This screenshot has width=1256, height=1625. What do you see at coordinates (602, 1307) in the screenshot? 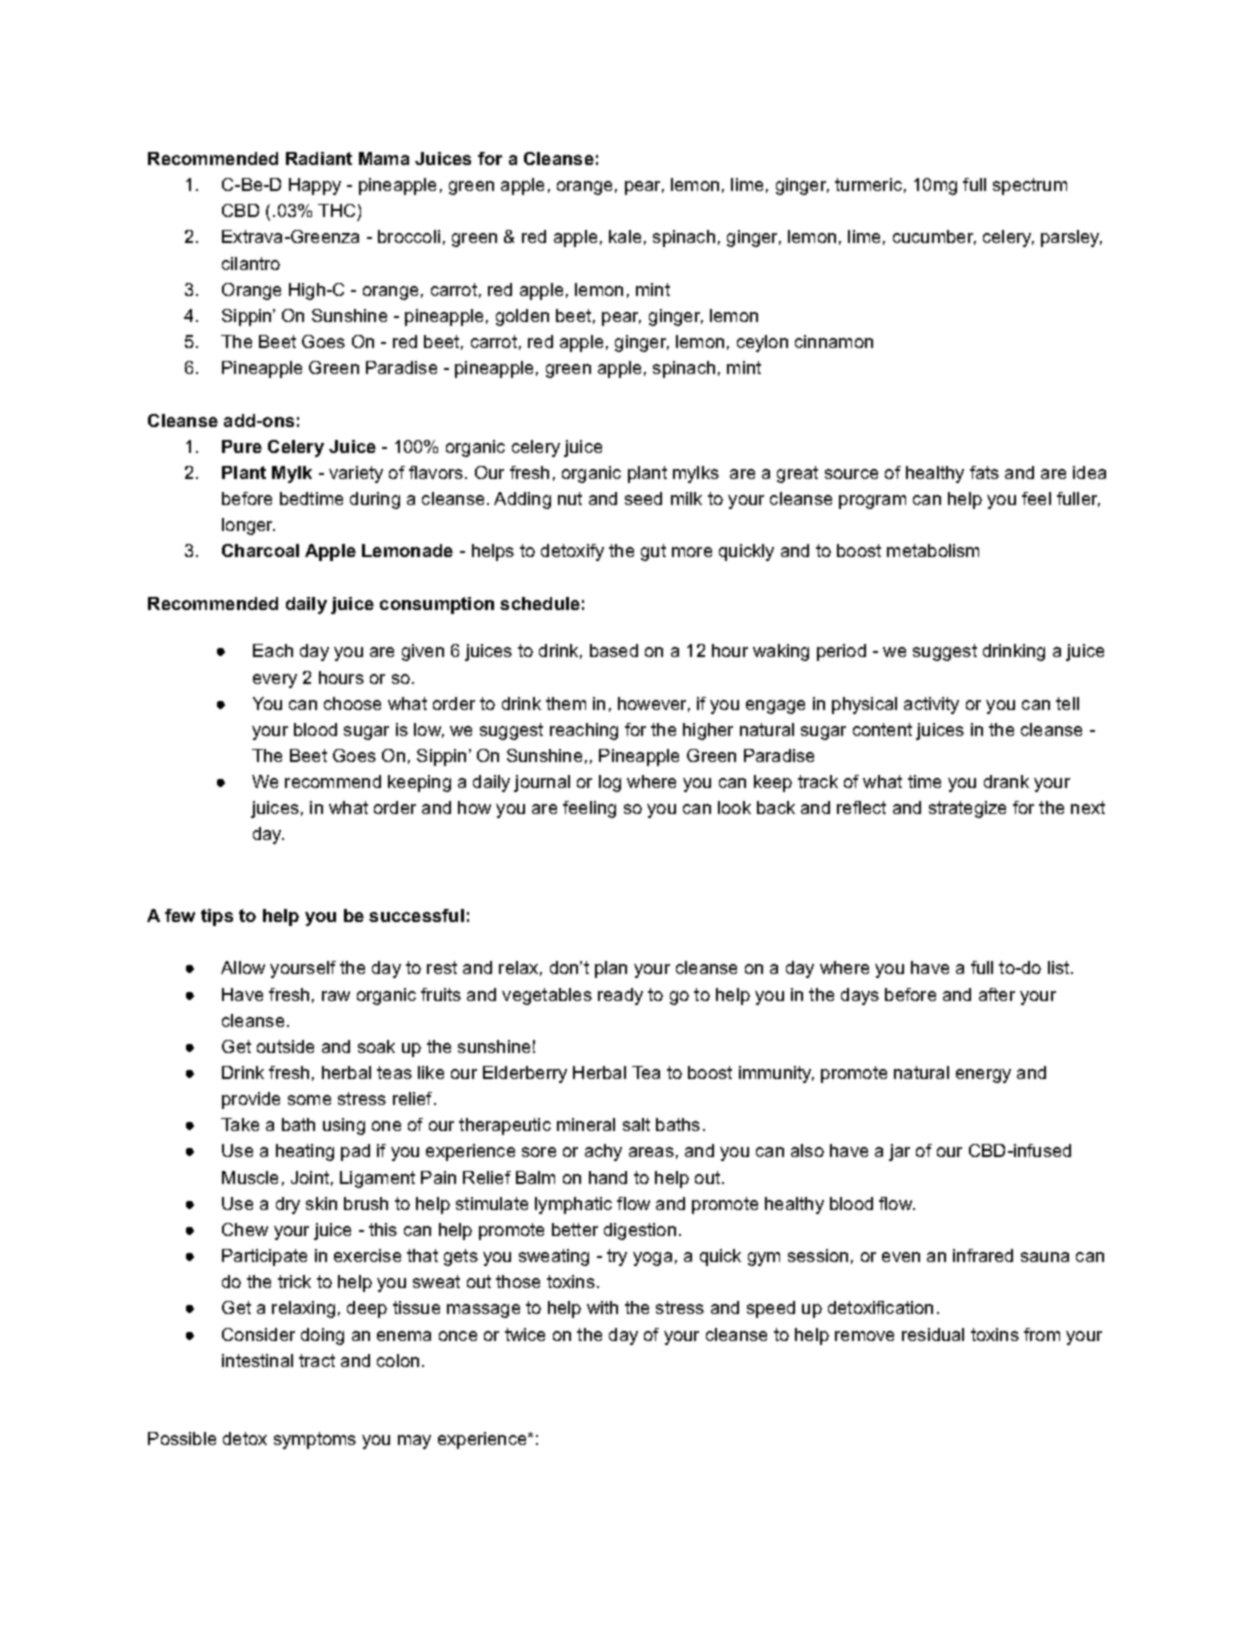
I see `with` at bounding box center [602, 1307].
